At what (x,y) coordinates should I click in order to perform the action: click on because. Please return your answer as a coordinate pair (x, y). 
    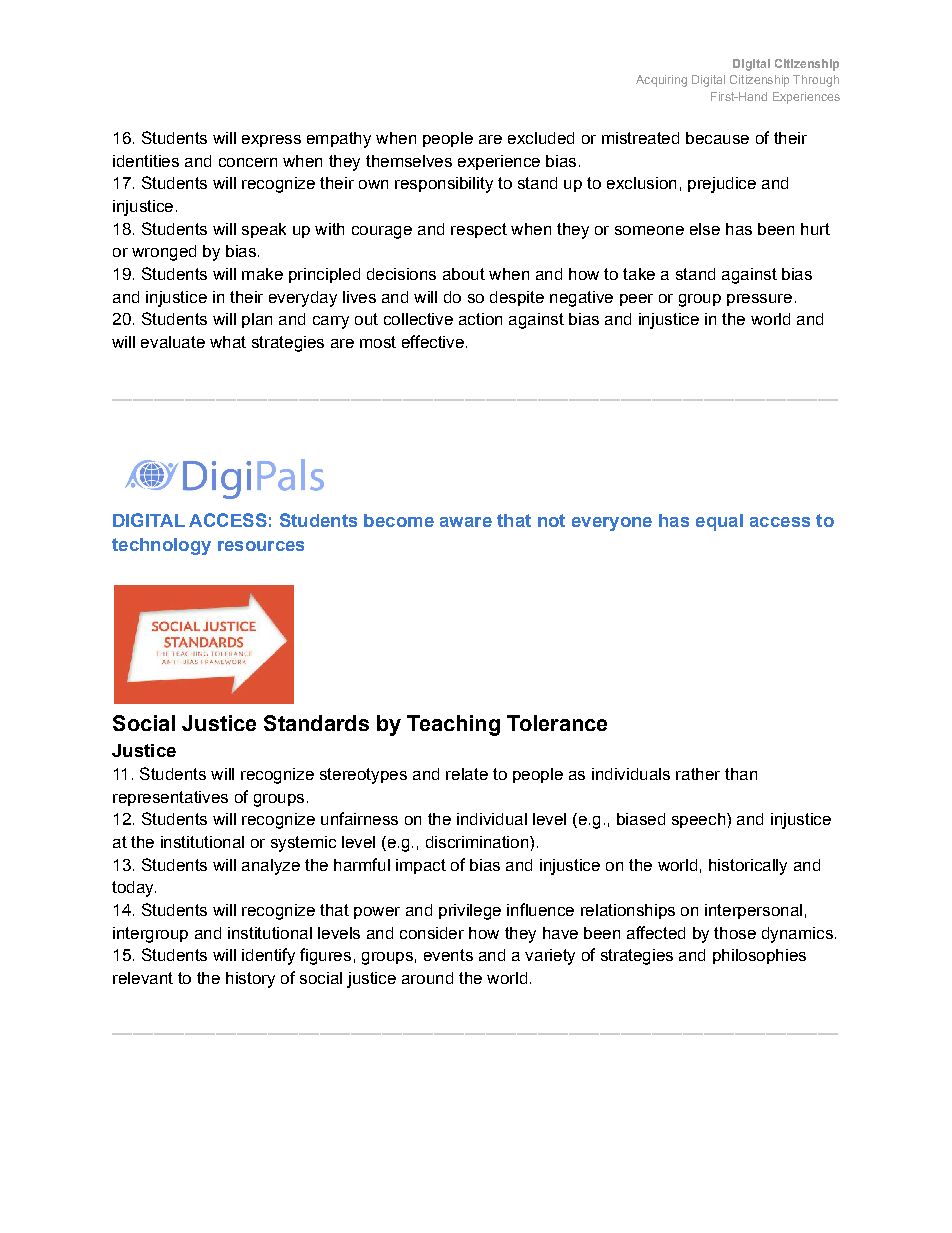
    Looking at the image, I should click on (717, 138).
